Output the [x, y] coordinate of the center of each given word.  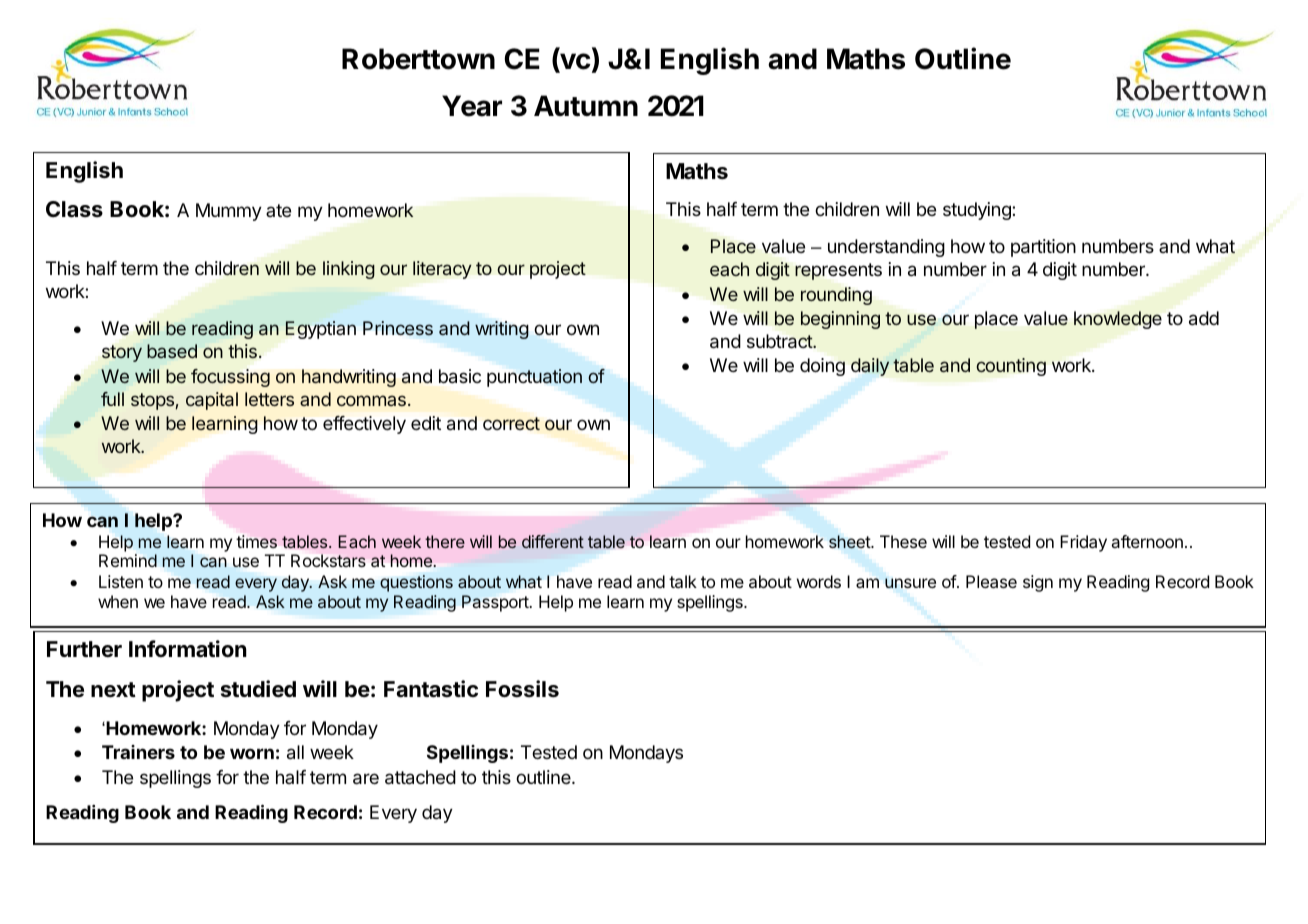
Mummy [229, 212]
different [553, 541]
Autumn [586, 105]
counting [1011, 367]
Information [188, 649]
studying [978, 211]
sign [1038, 583]
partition [1043, 248]
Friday [1083, 543]
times [256, 541]
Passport [496, 603]
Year [472, 106]
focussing [230, 378]
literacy [442, 270]
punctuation [534, 378]
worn [252, 753]
